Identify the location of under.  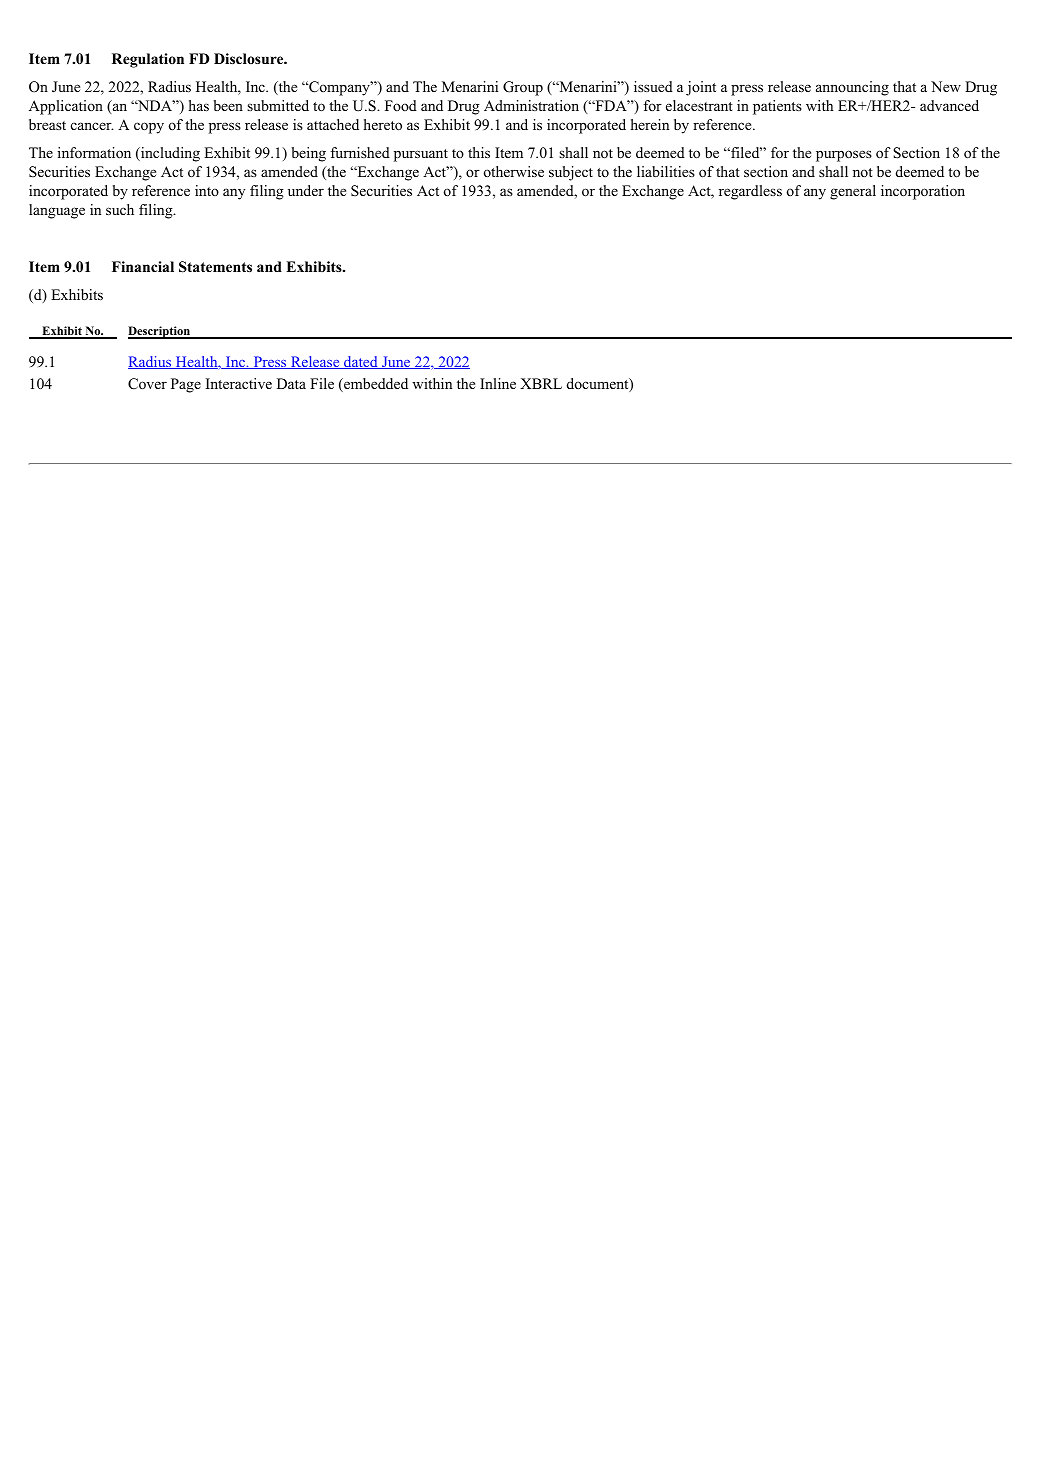
(306, 190).
